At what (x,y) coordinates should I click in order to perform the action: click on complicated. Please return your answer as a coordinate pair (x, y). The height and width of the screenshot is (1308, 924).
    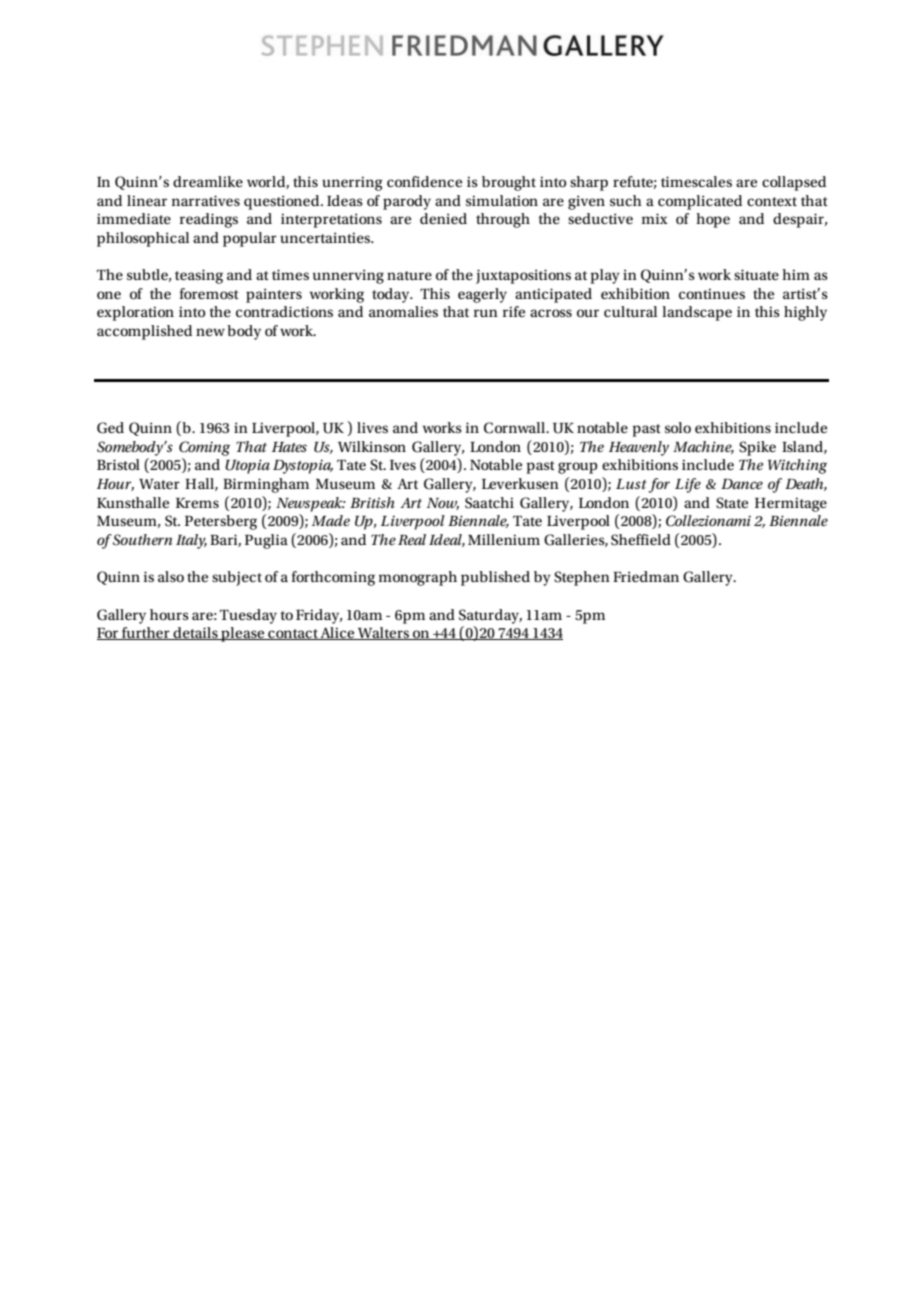
    Looking at the image, I should click on (700, 202).
